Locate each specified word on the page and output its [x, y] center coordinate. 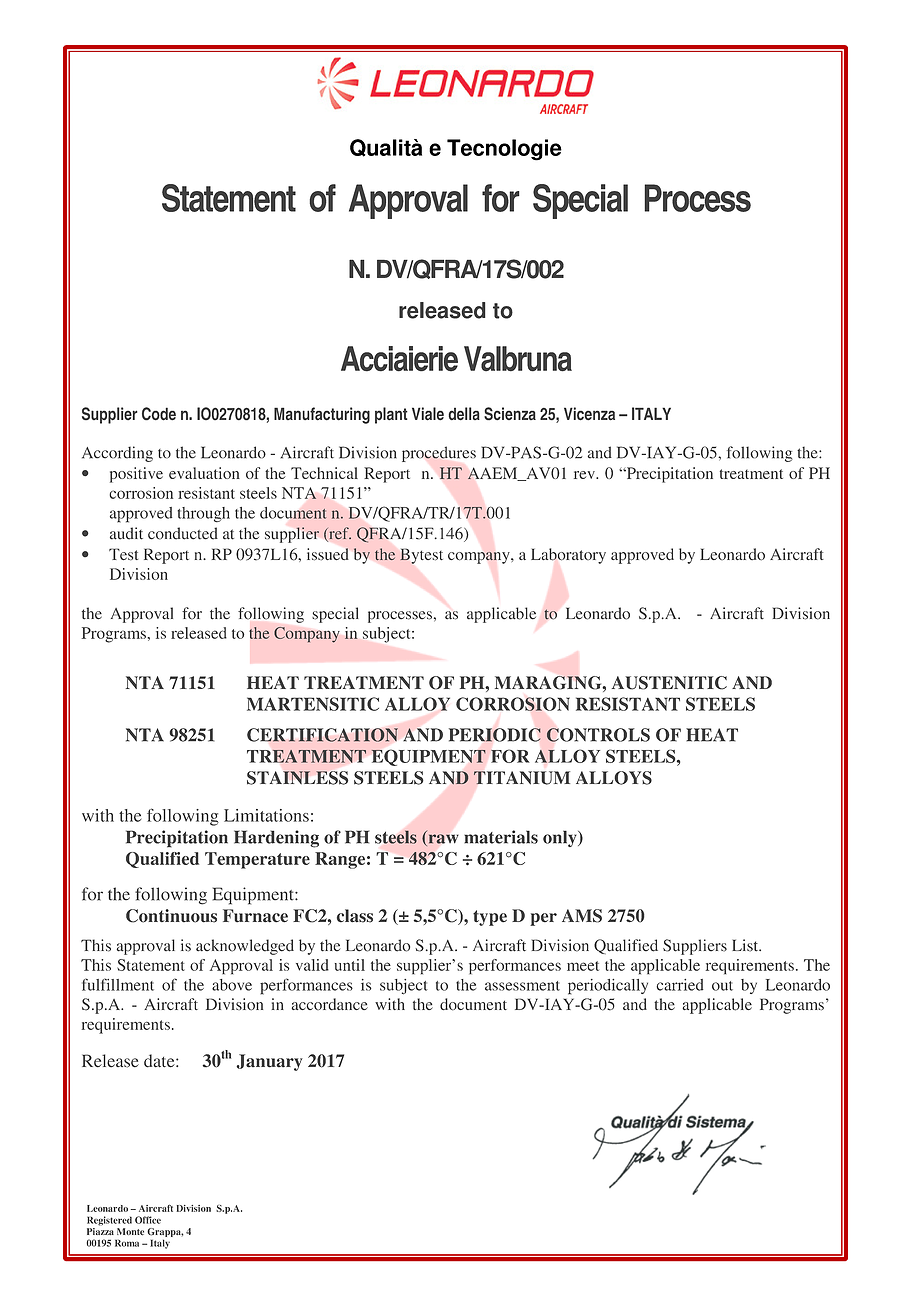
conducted [183, 533]
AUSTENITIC [669, 683]
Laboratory [568, 556]
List [746, 945]
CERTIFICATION [322, 735]
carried [679, 985]
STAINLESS [297, 778]
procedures [439, 454]
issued [328, 554]
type [490, 918]
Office [148, 1220]
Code [159, 414]
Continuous [171, 916]
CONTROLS [598, 735]
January [269, 1062]
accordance [330, 1004]
